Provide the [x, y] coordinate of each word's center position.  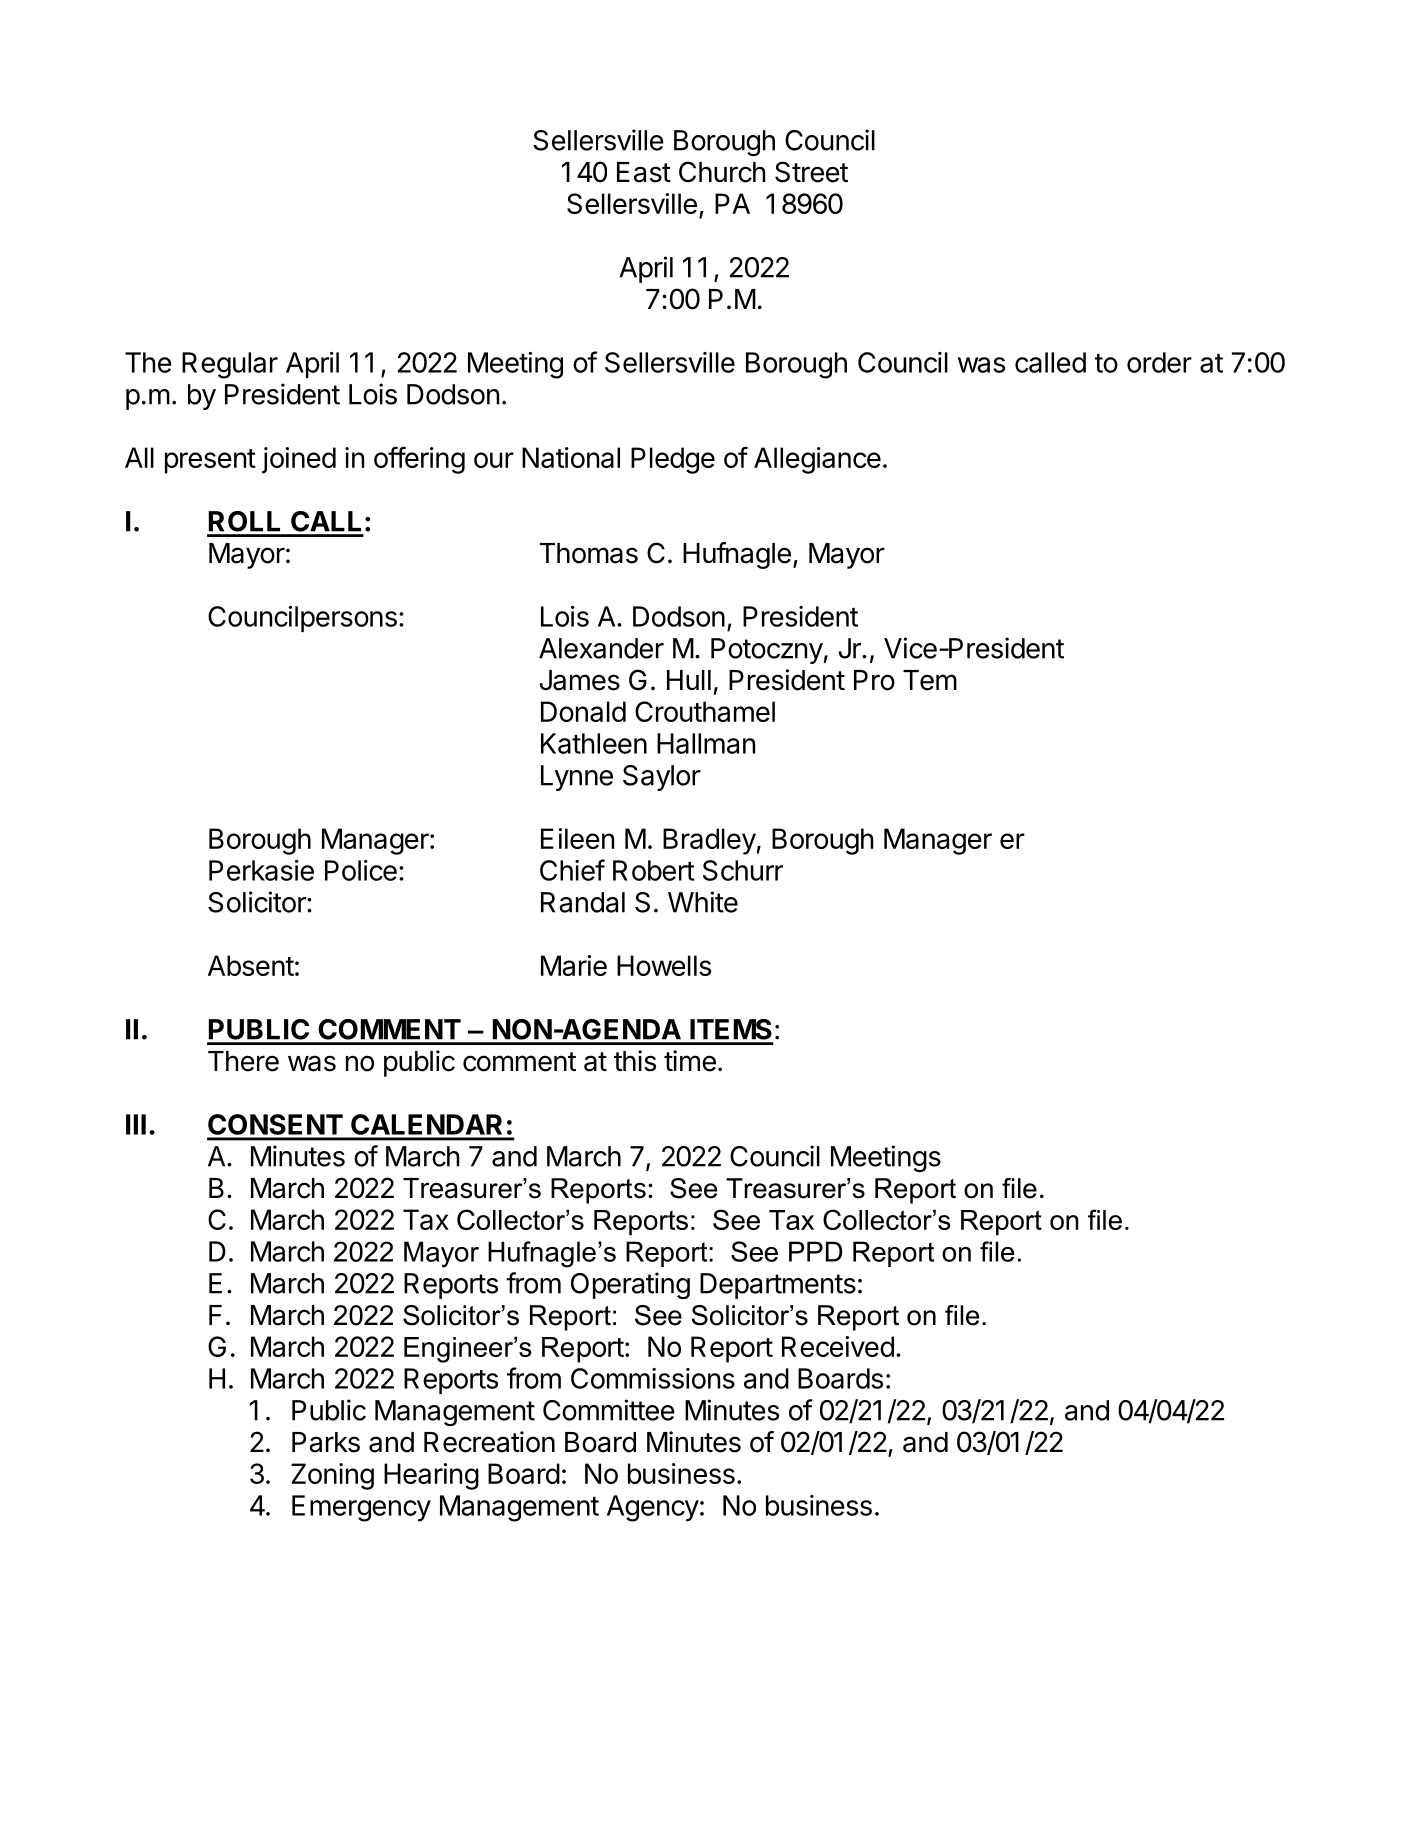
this [635, 1061]
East [644, 172]
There [243, 1061]
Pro [874, 680]
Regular [230, 365]
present [210, 461]
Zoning [332, 1476]
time [690, 1061]
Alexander [601, 648]
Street [811, 172]
